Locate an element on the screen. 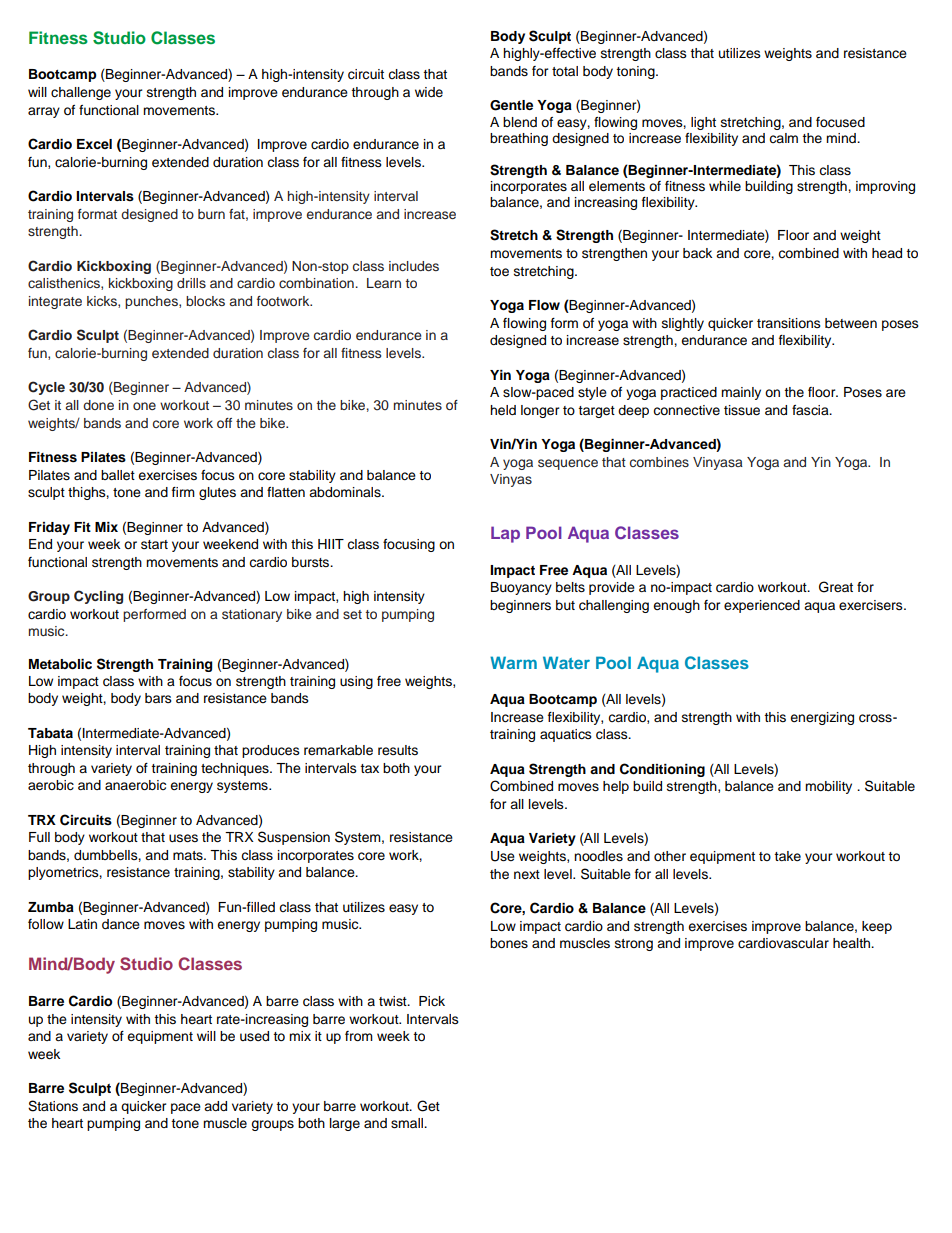  wide is located at coordinates (429, 92).
